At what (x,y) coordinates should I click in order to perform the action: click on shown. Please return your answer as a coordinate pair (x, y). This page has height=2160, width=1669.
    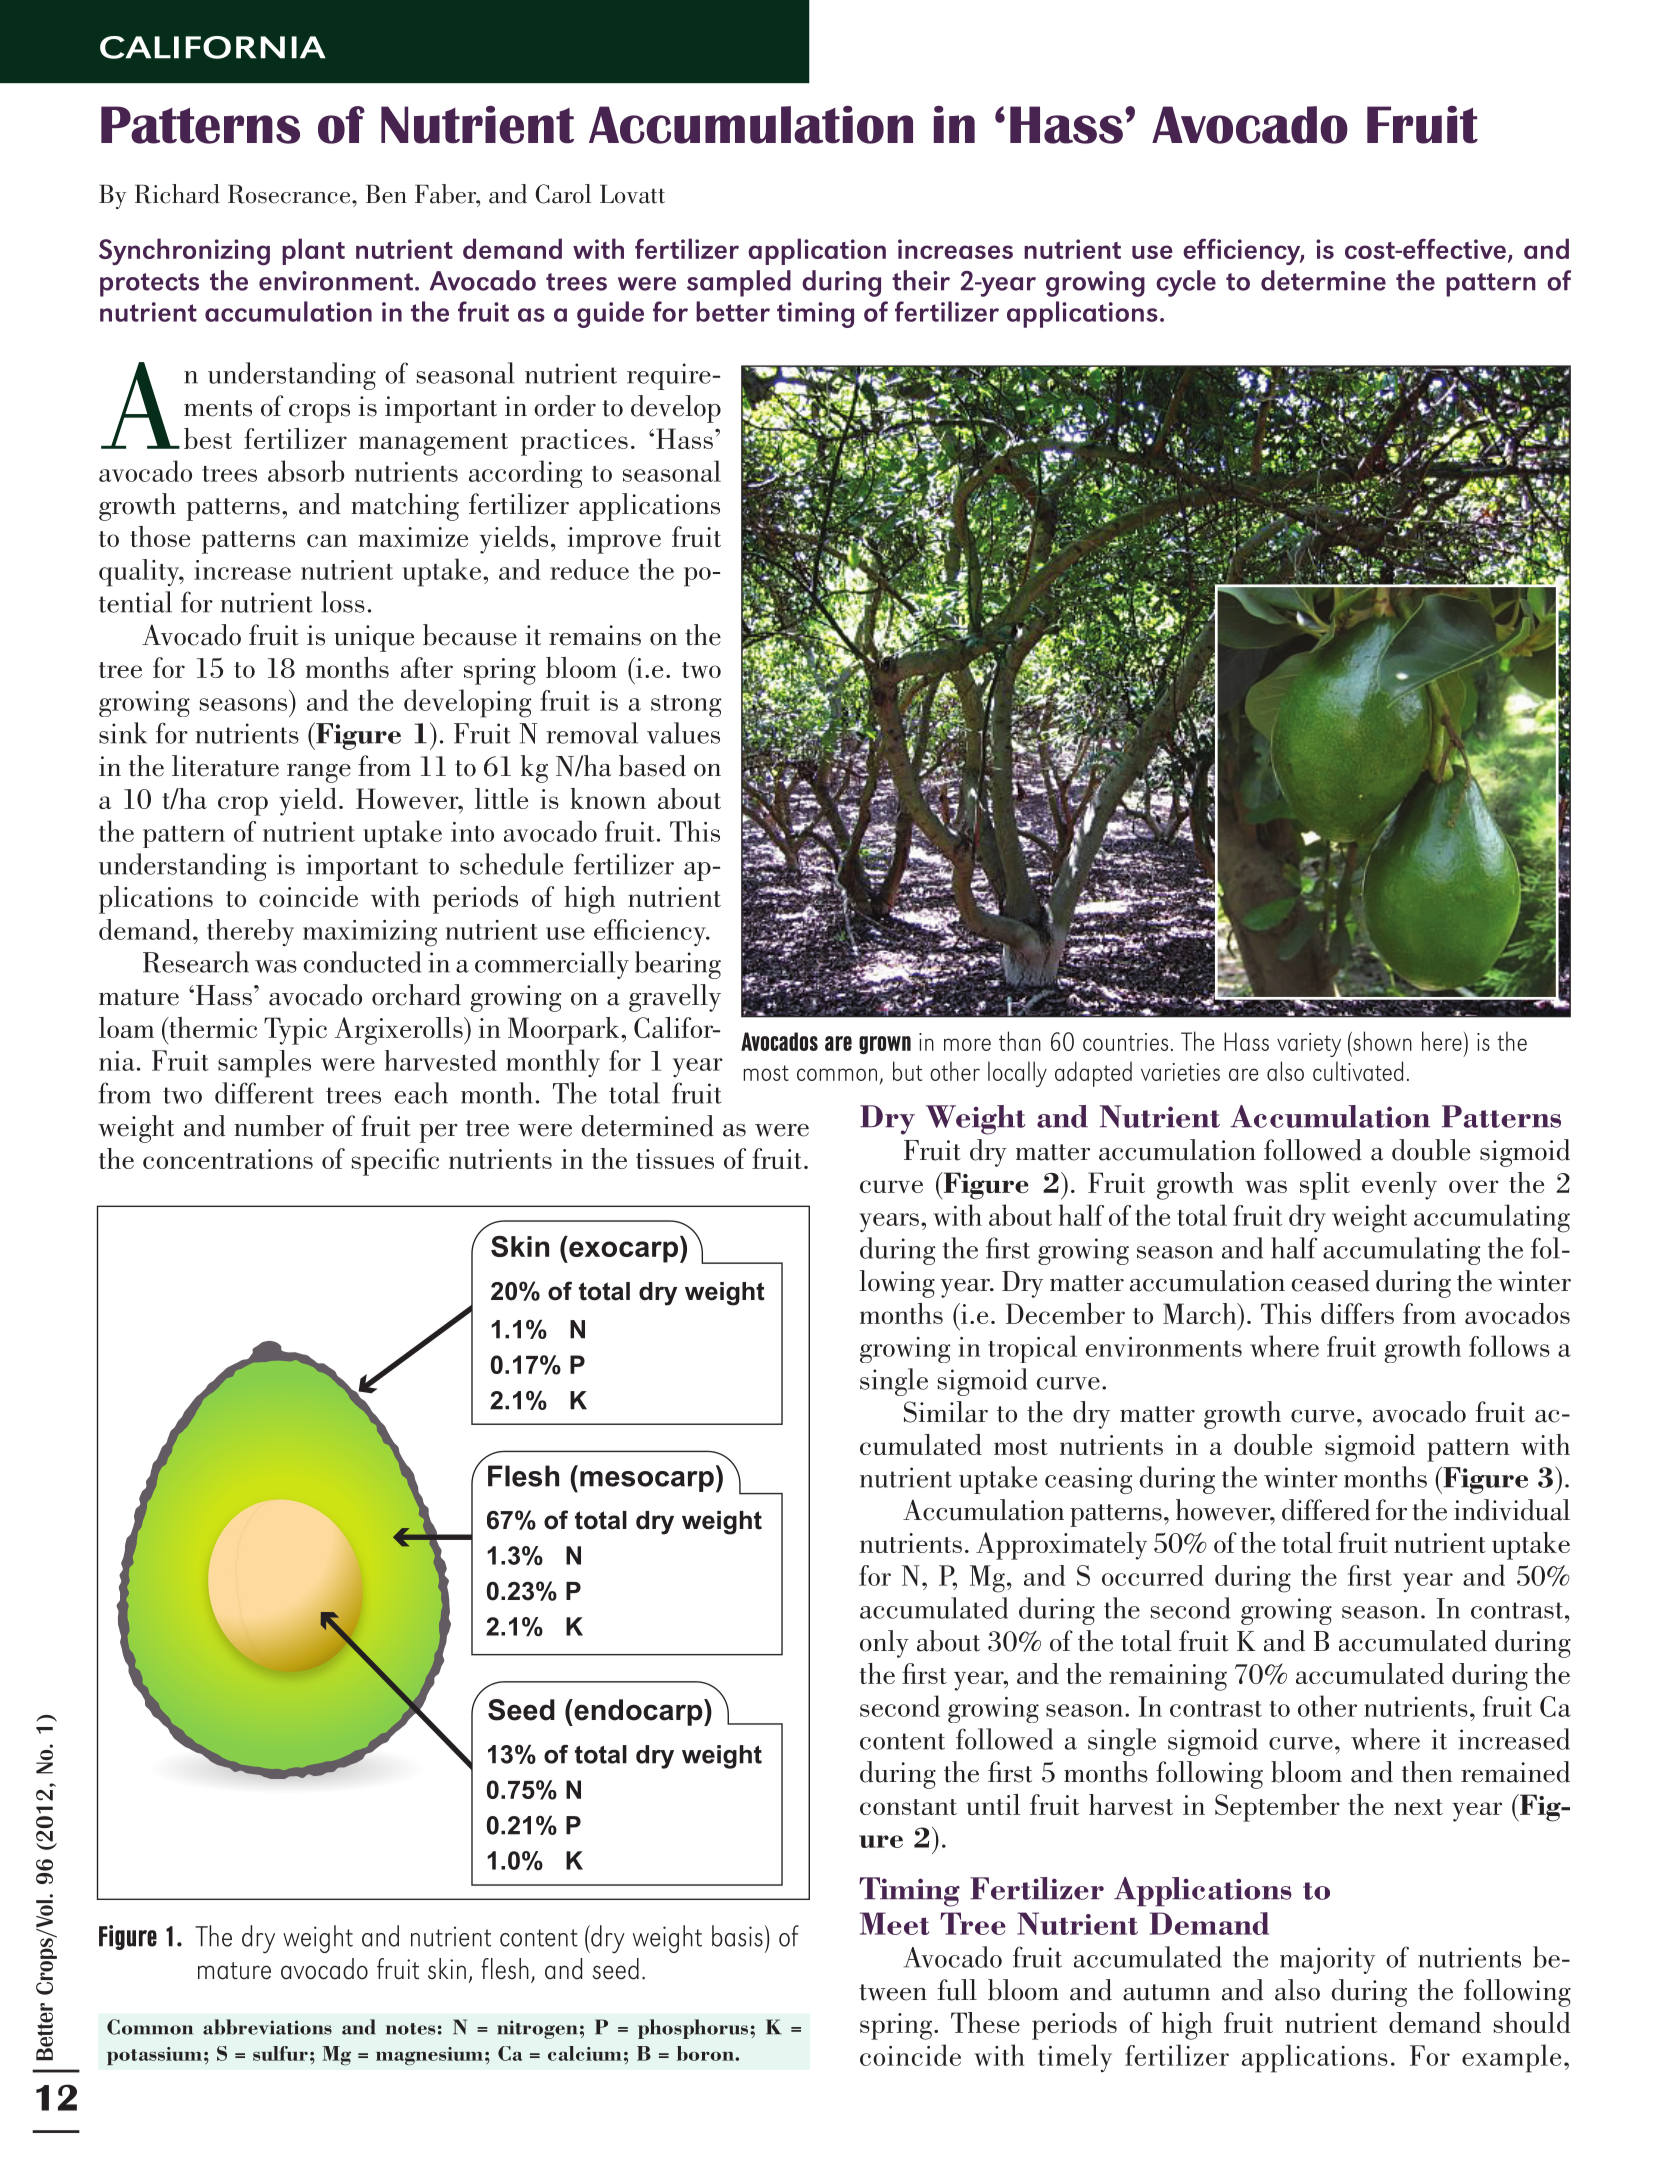
    Looking at the image, I should click on (1381, 1041).
